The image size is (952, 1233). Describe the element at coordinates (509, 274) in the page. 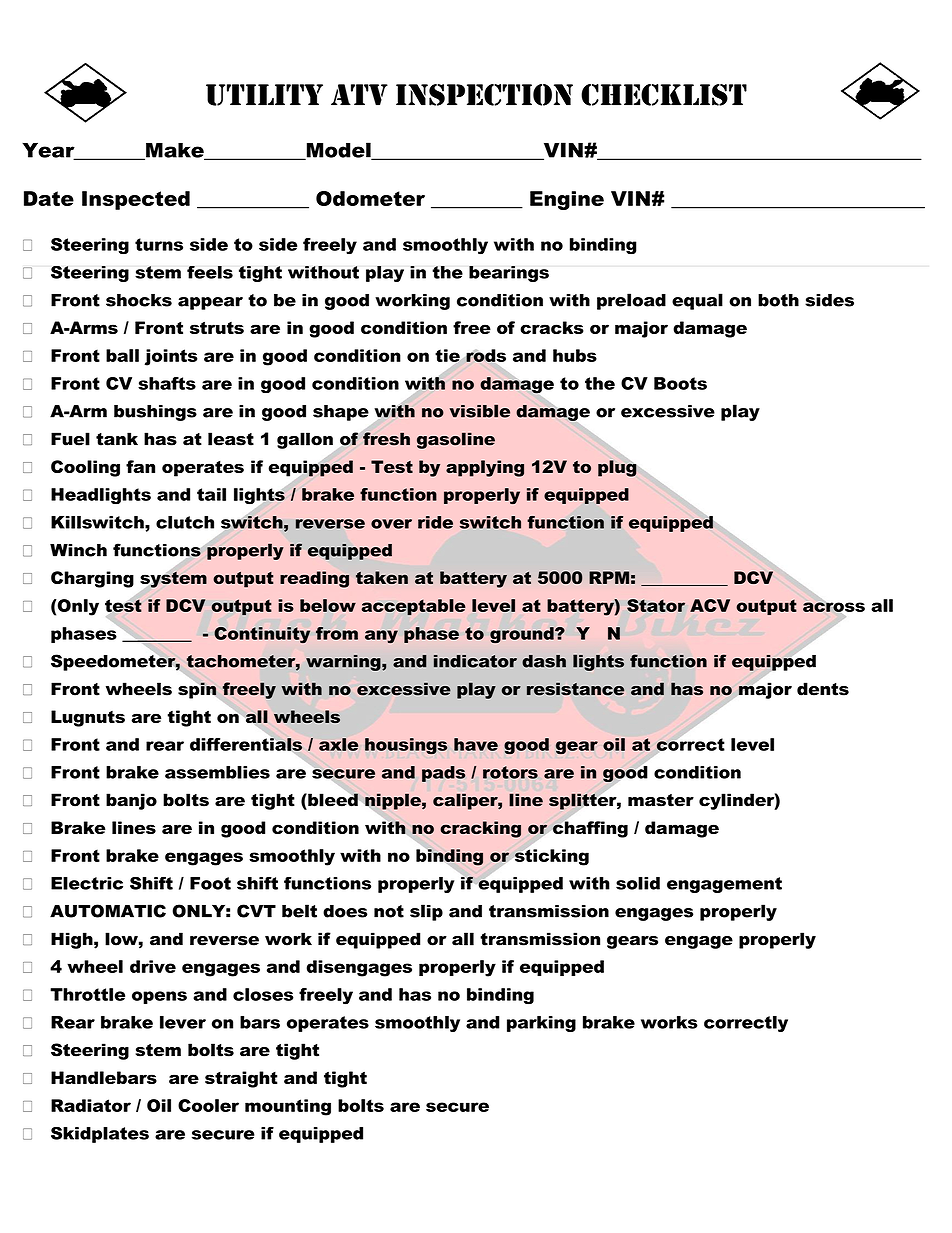

I see `bearings` at that location.
